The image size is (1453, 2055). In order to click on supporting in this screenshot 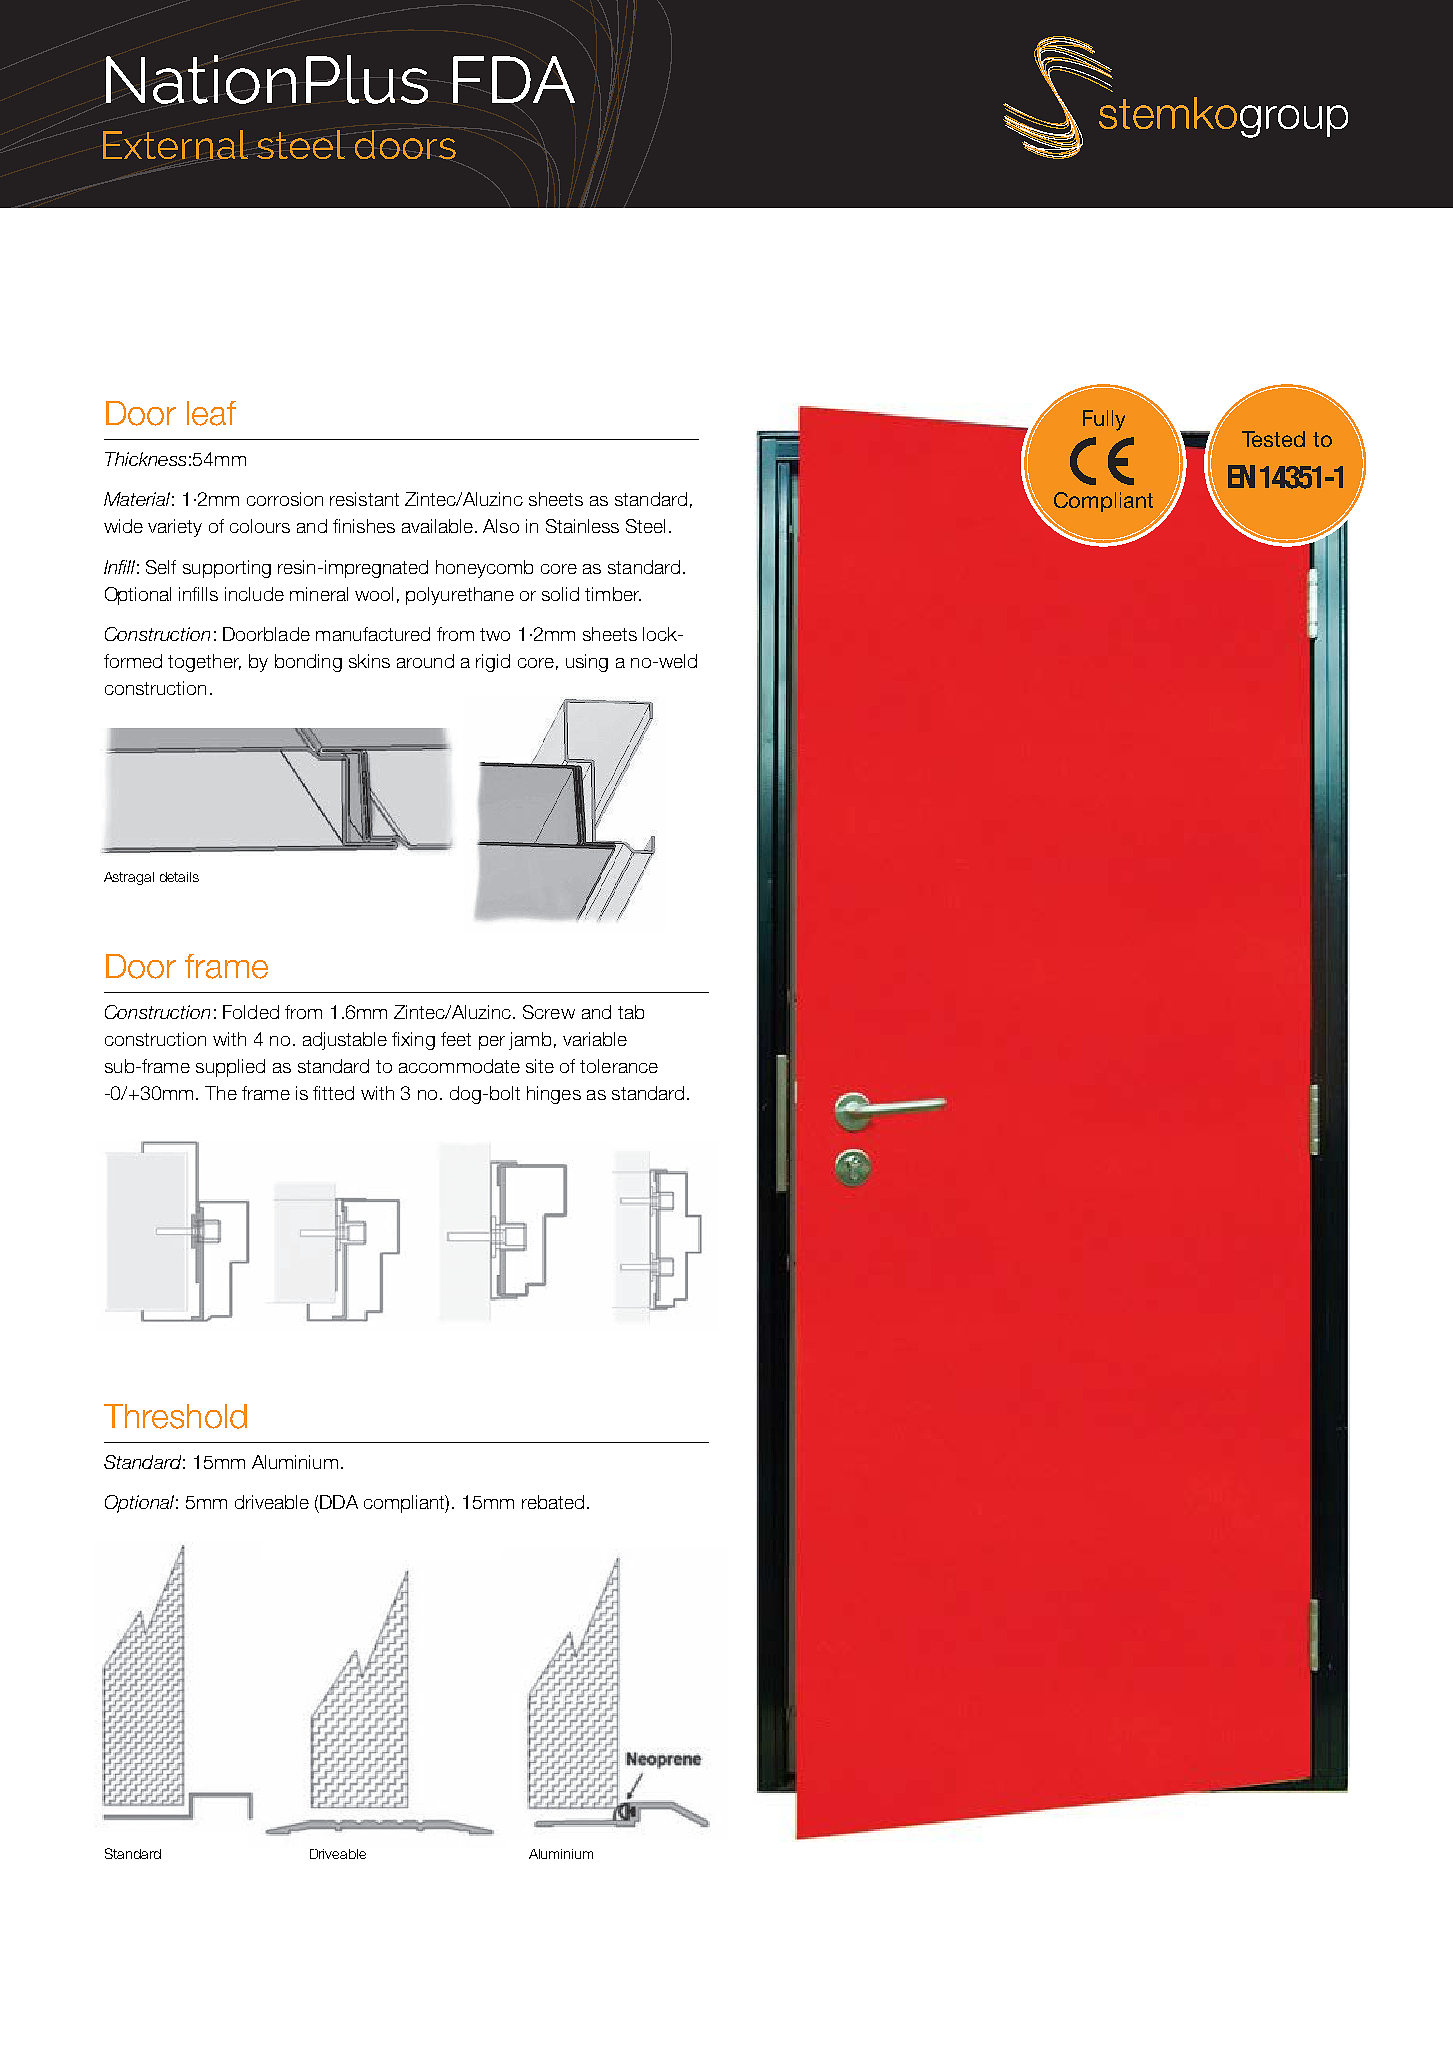, I will do `click(227, 569)`.
